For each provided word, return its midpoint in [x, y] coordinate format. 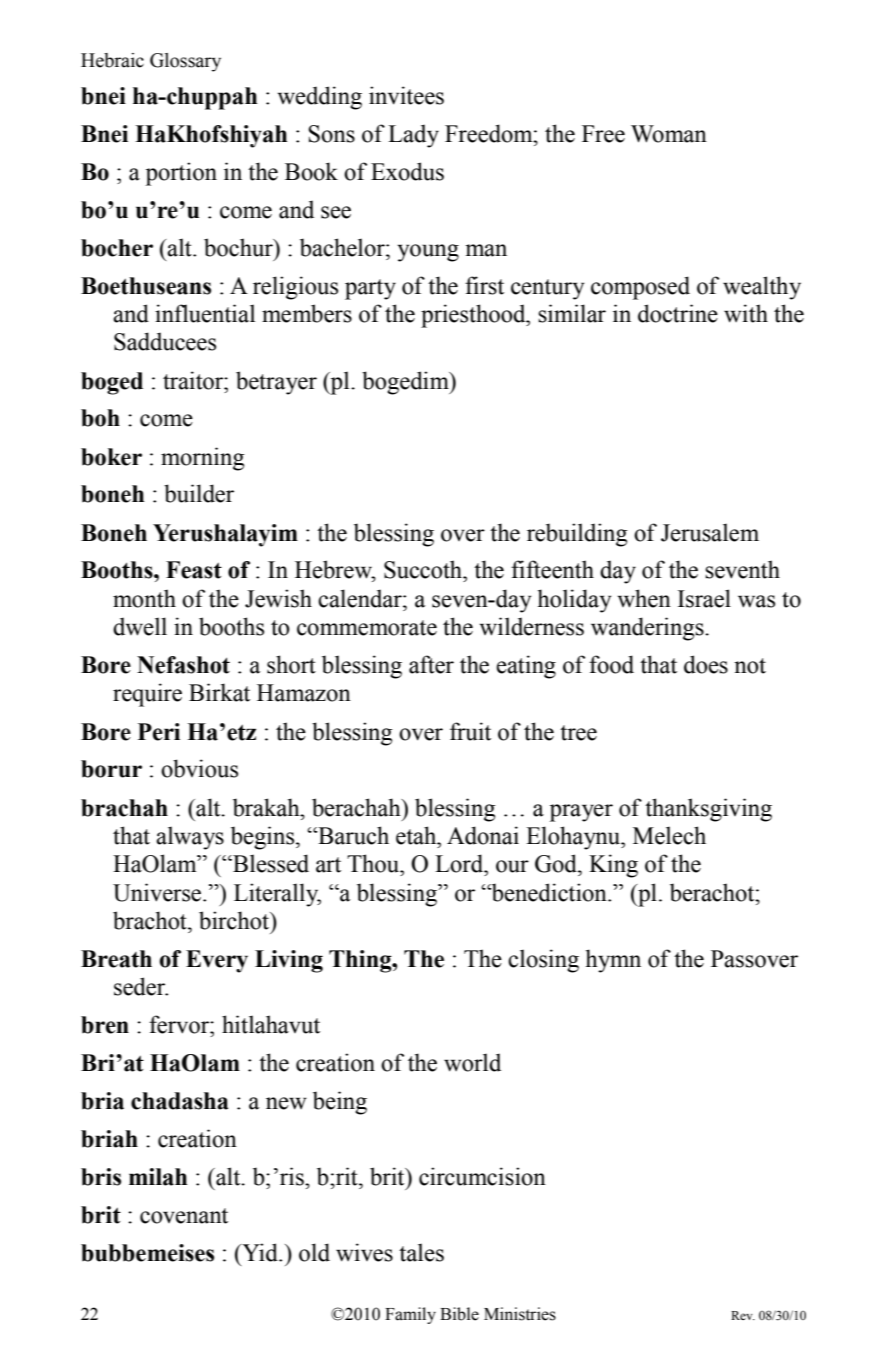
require [147, 695]
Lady [413, 136]
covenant [184, 1216]
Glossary [185, 62]
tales [421, 1252]
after [431, 664]
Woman [669, 134]
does [706, 664]
